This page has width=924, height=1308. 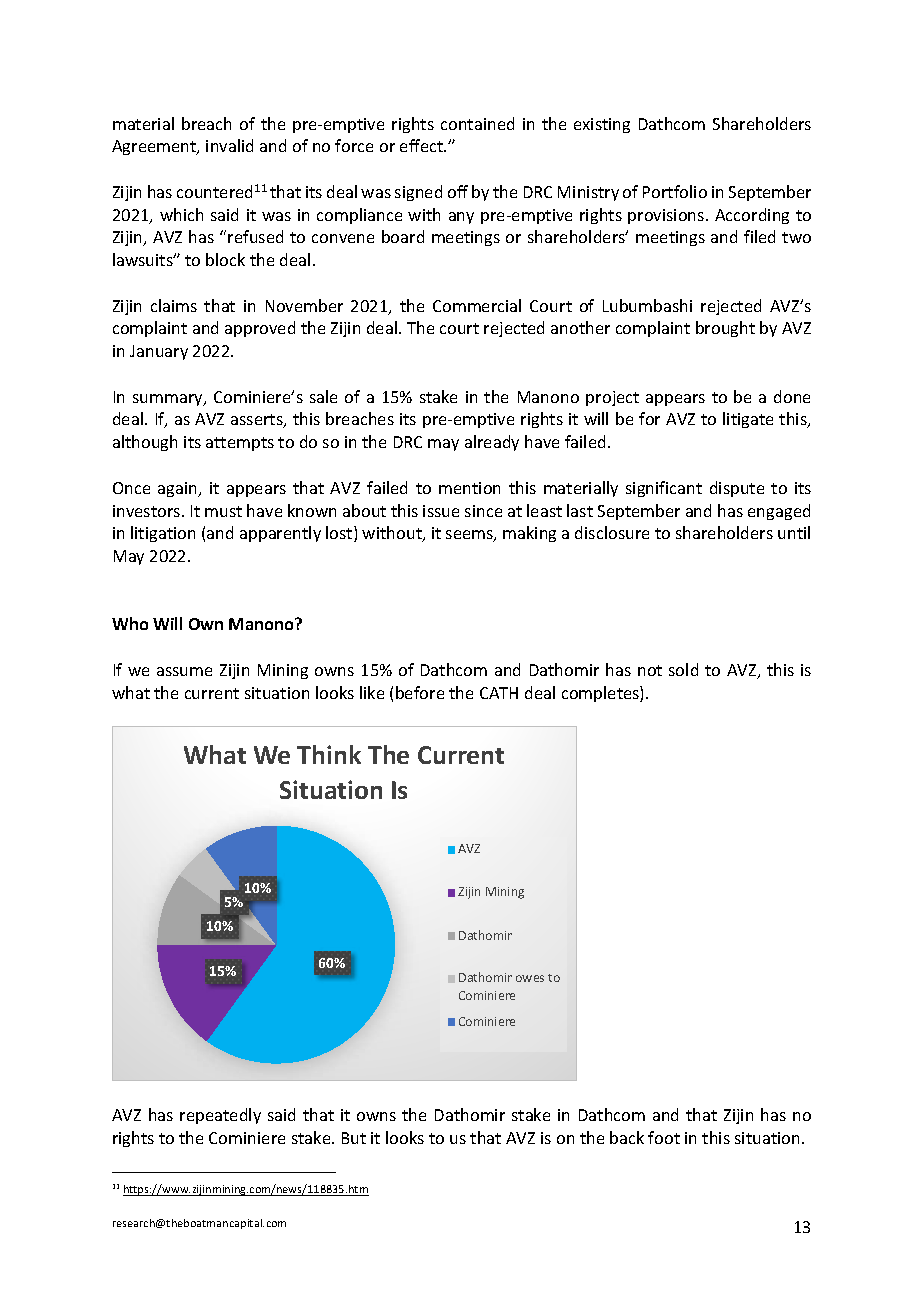 I want to click on again, so click(x=179, y=489).
